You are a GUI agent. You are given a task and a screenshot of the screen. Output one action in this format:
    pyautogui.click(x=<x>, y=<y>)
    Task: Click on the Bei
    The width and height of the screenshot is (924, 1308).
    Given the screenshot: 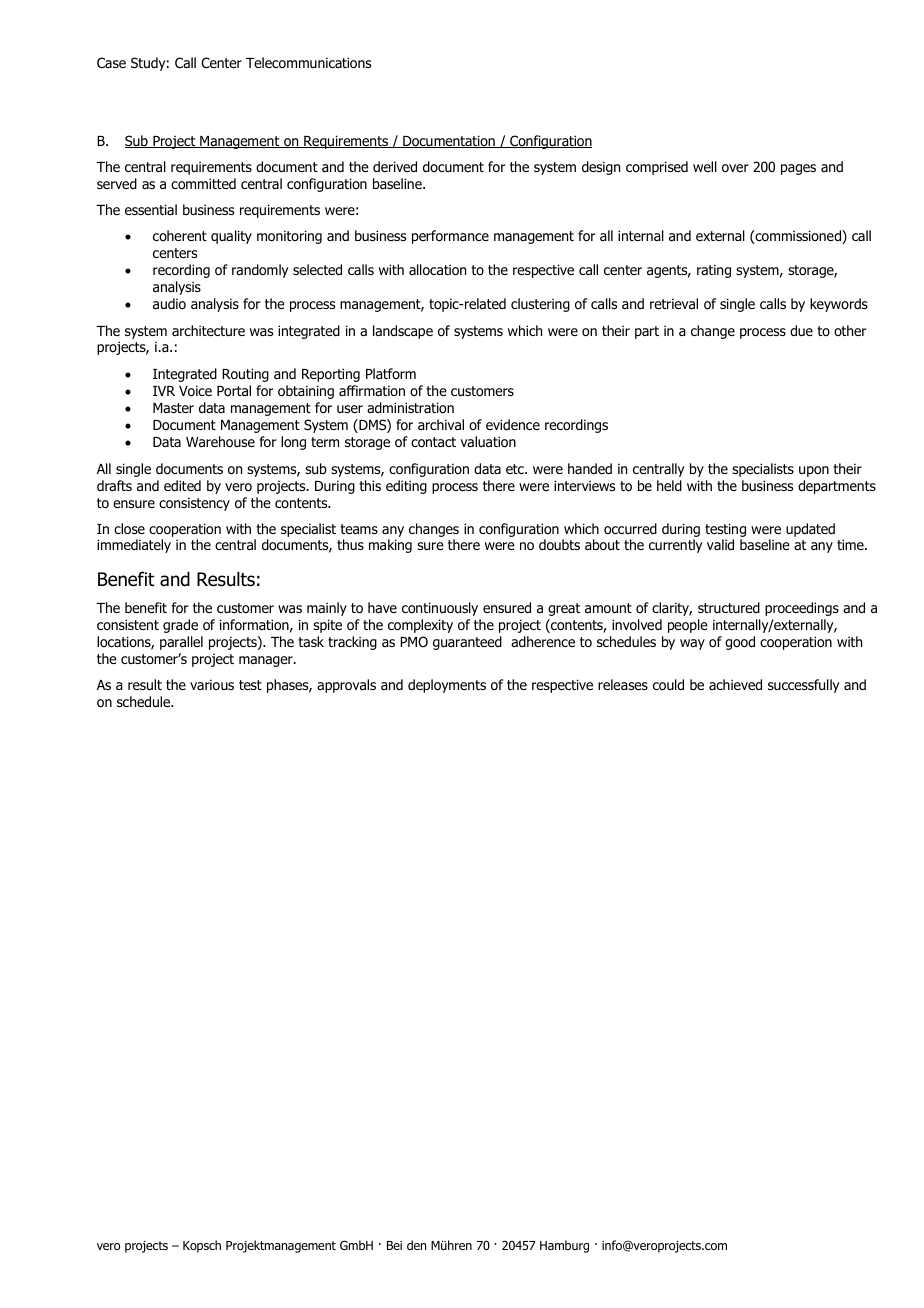 What is the action you would take?
    pyautogui.click(x=394, y=1245)
